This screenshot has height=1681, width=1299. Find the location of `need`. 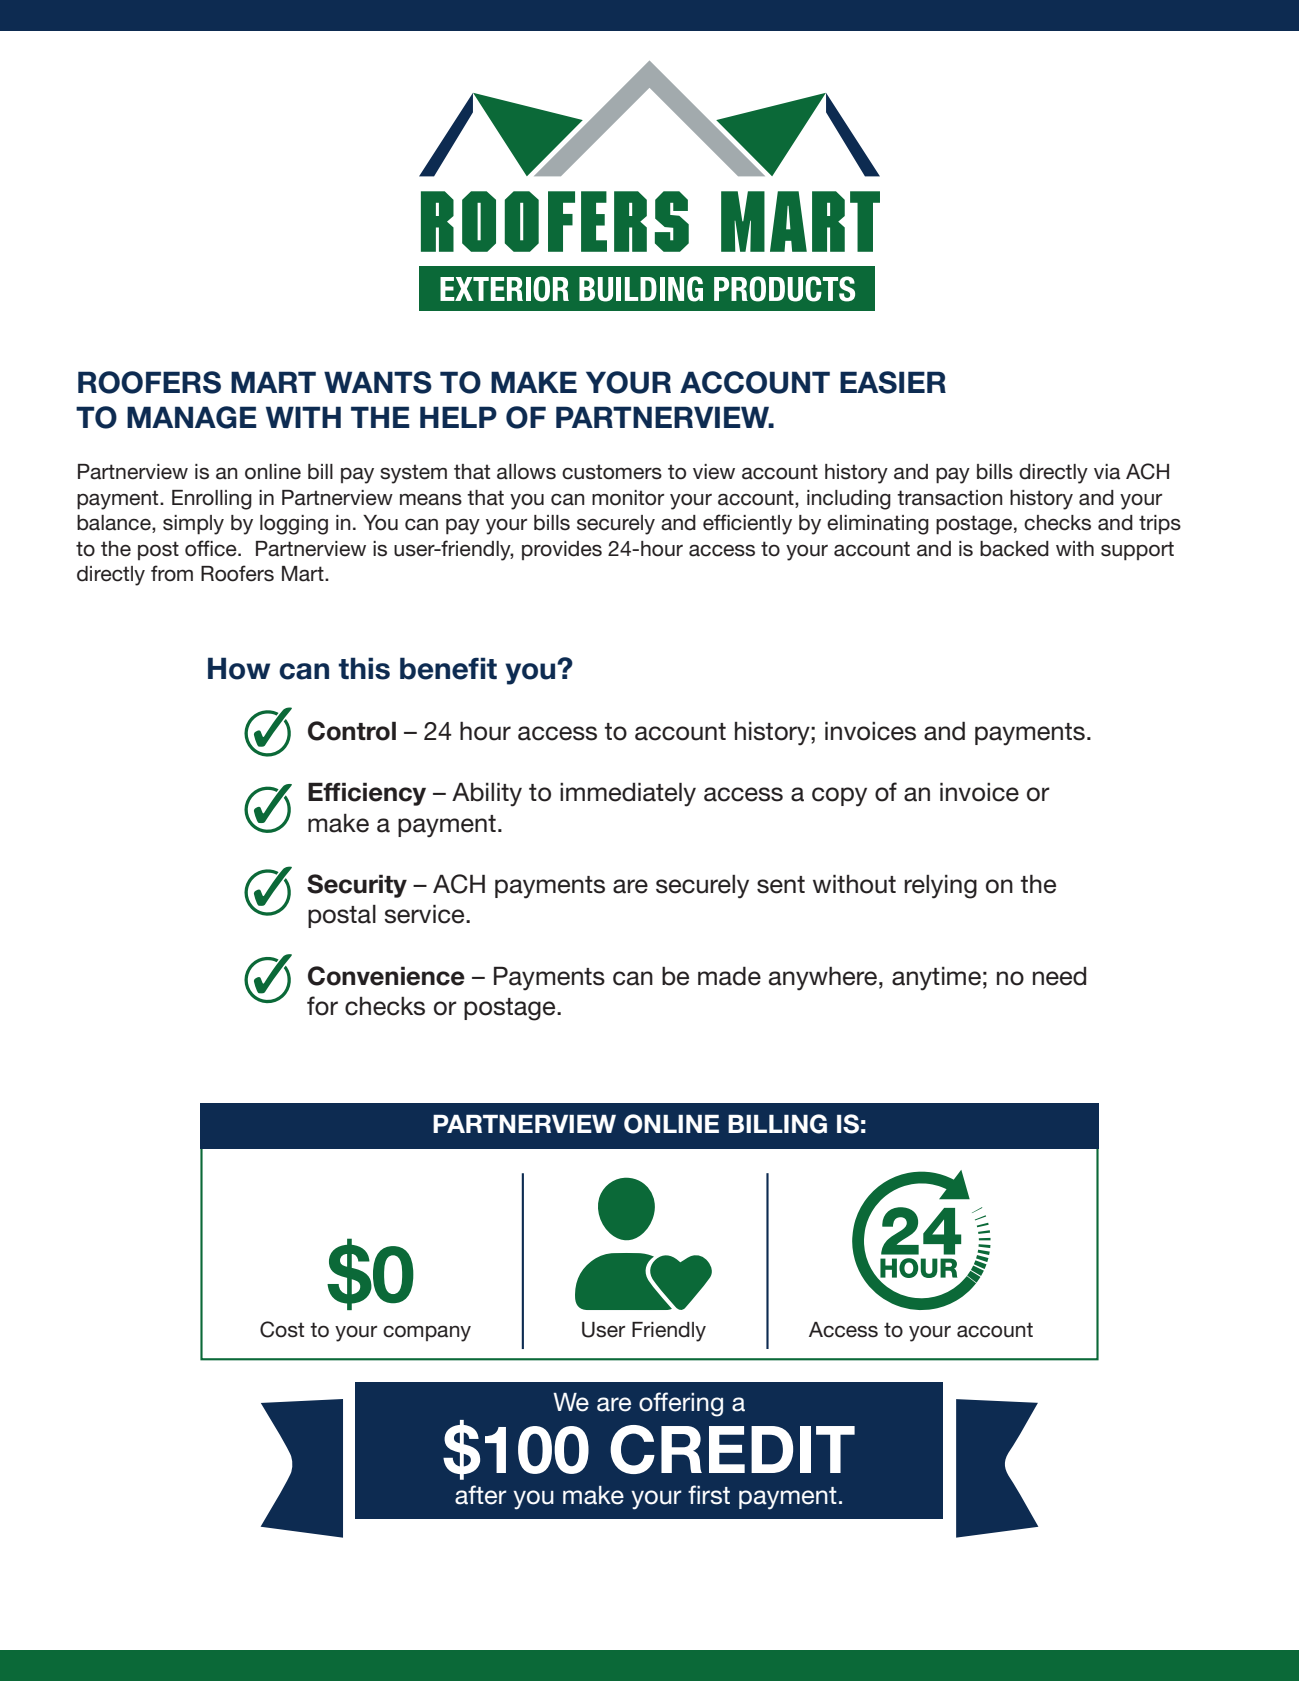

need is located at coordinates (1059, 976).
